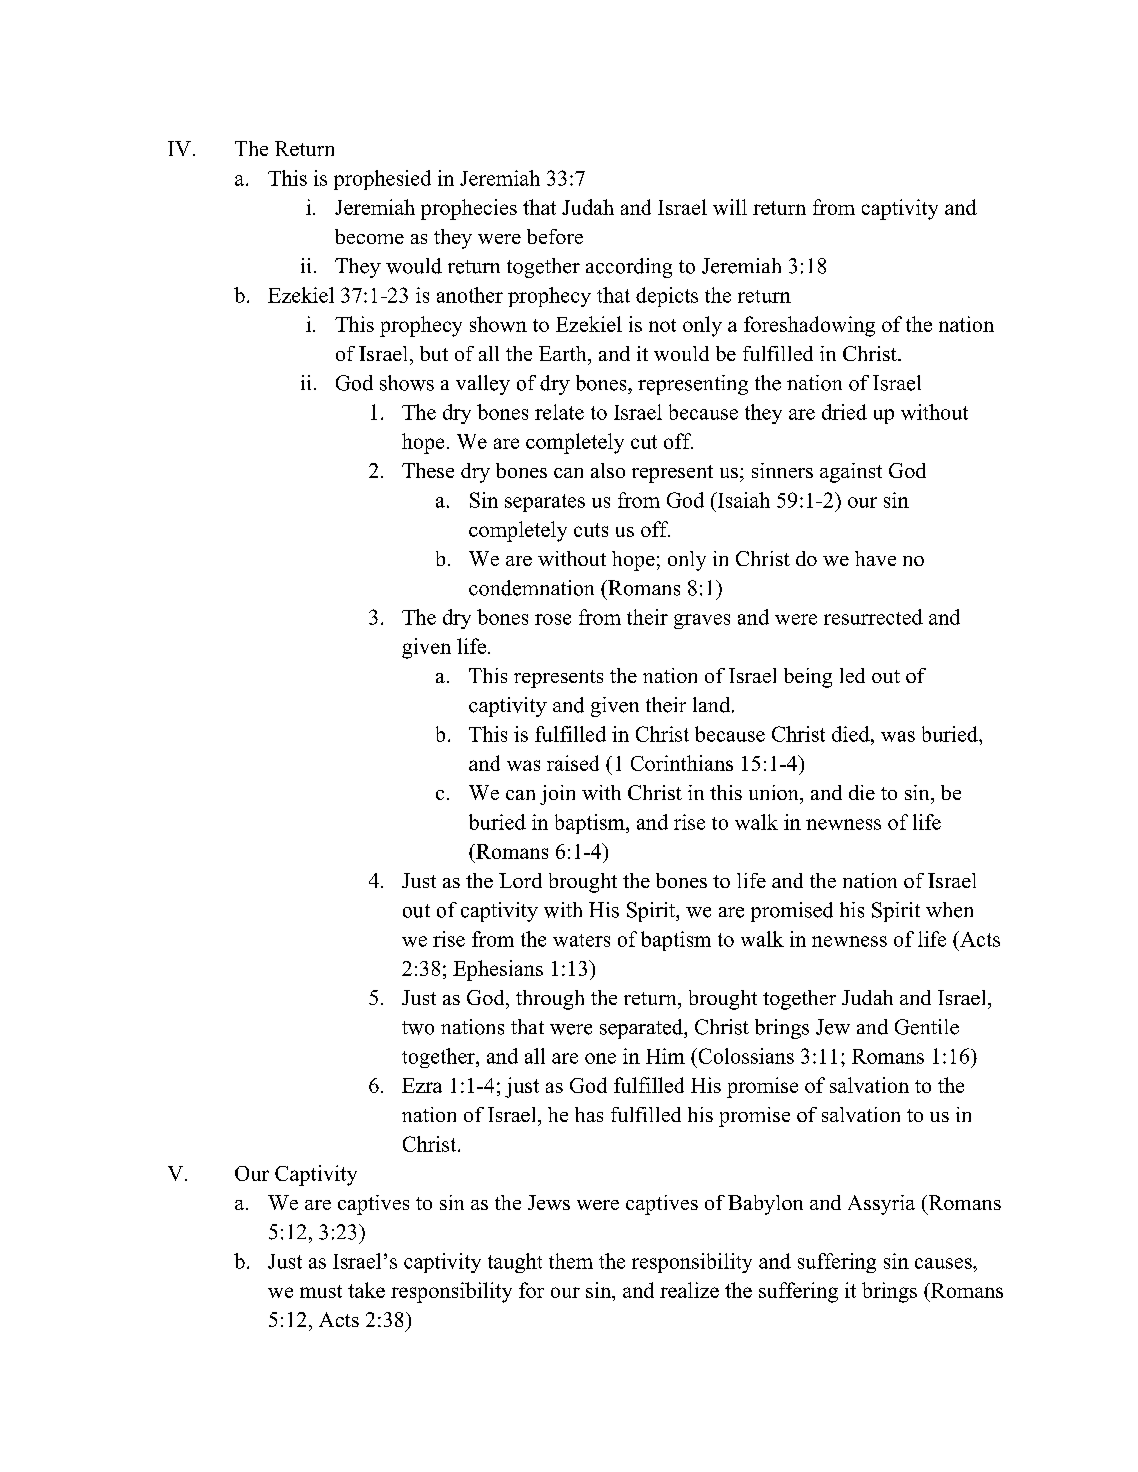 The width and height of the screenshot is (1138, 1472). I want to click on Corinthians, so click(682, 763).
